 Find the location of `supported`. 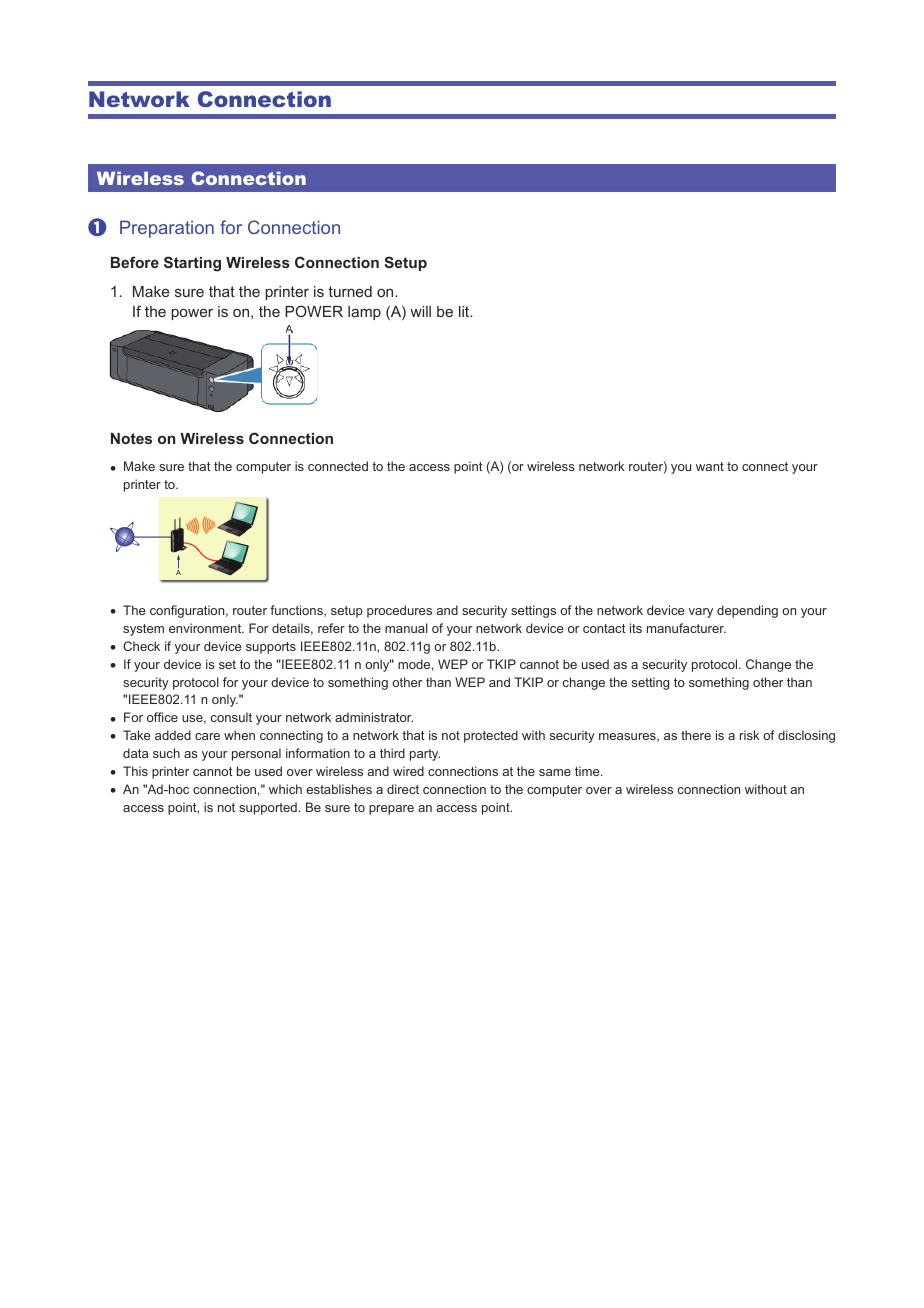

supported is located at coordinates (269, 808).
